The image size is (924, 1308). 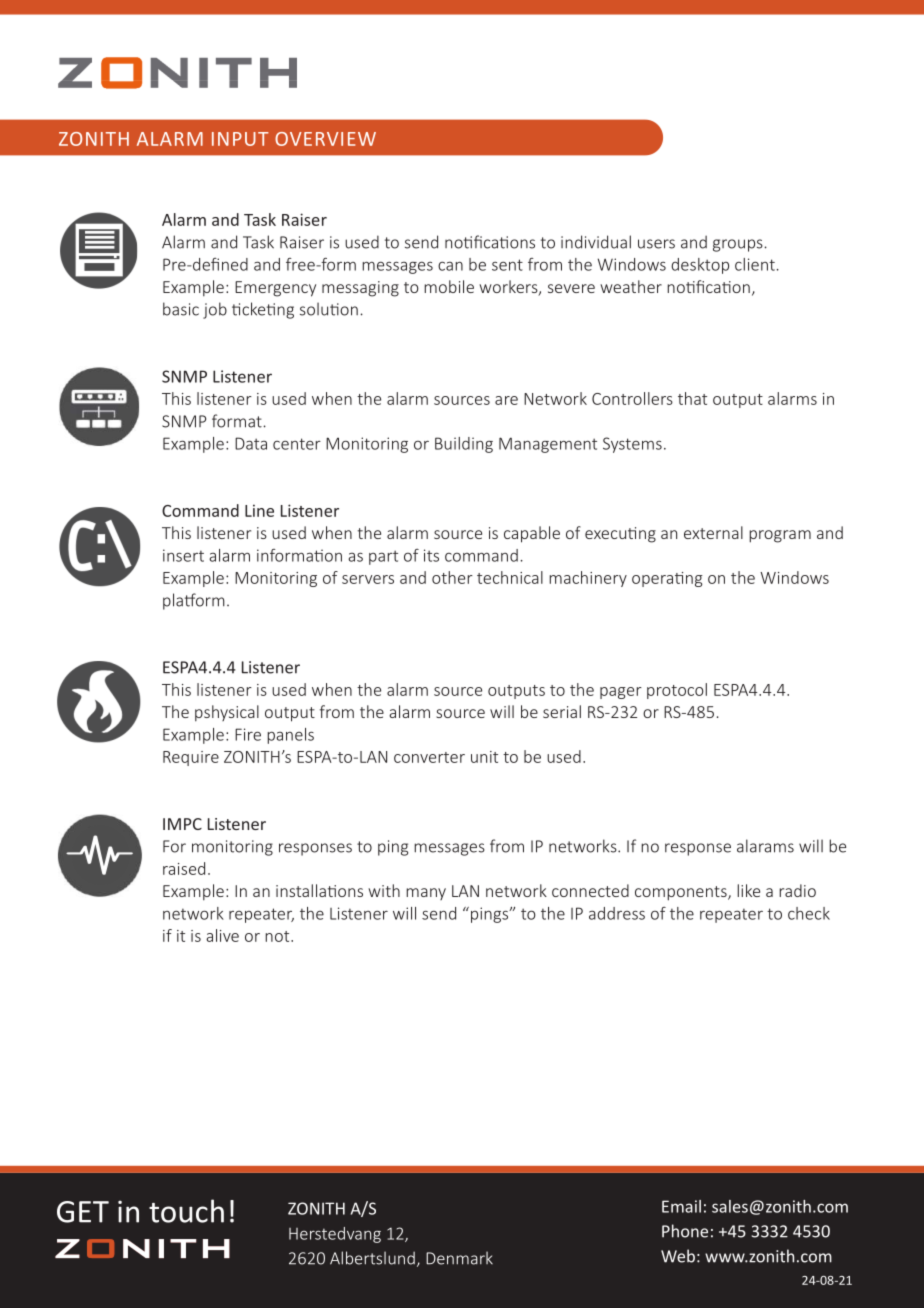 I want to click on its, so click(x=431, y=555).
